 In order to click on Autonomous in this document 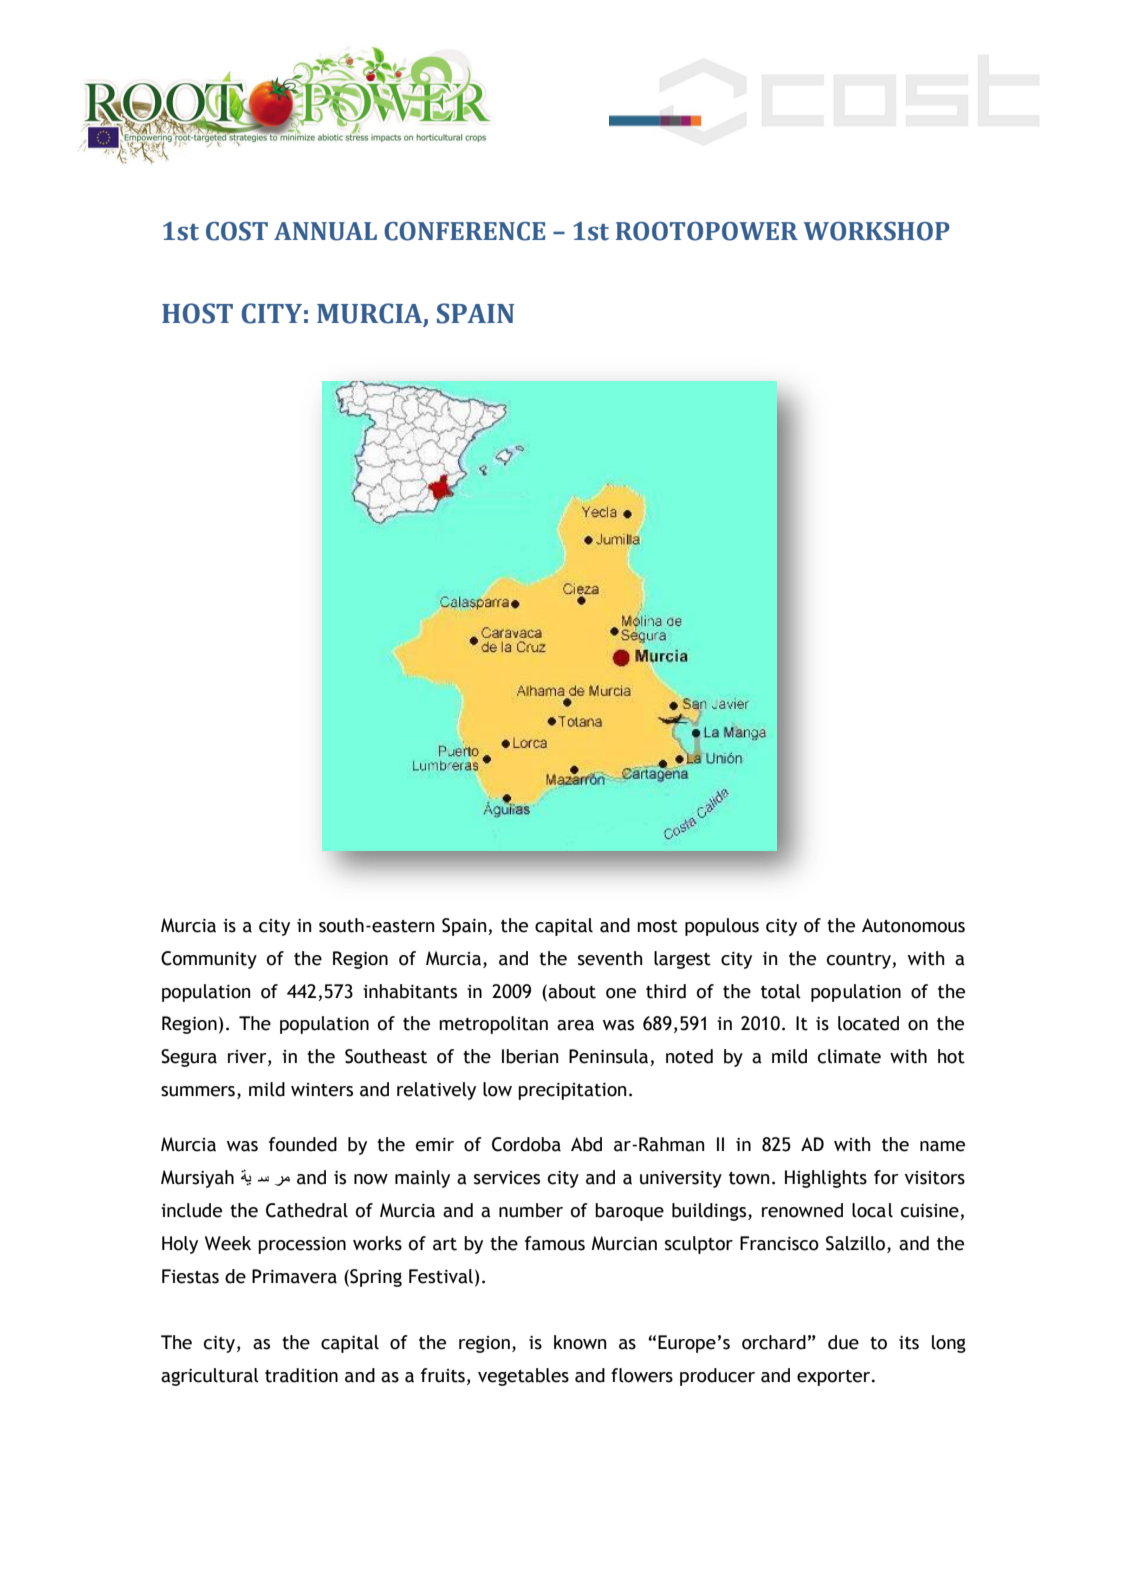, I will do `click(913, 925)`.
